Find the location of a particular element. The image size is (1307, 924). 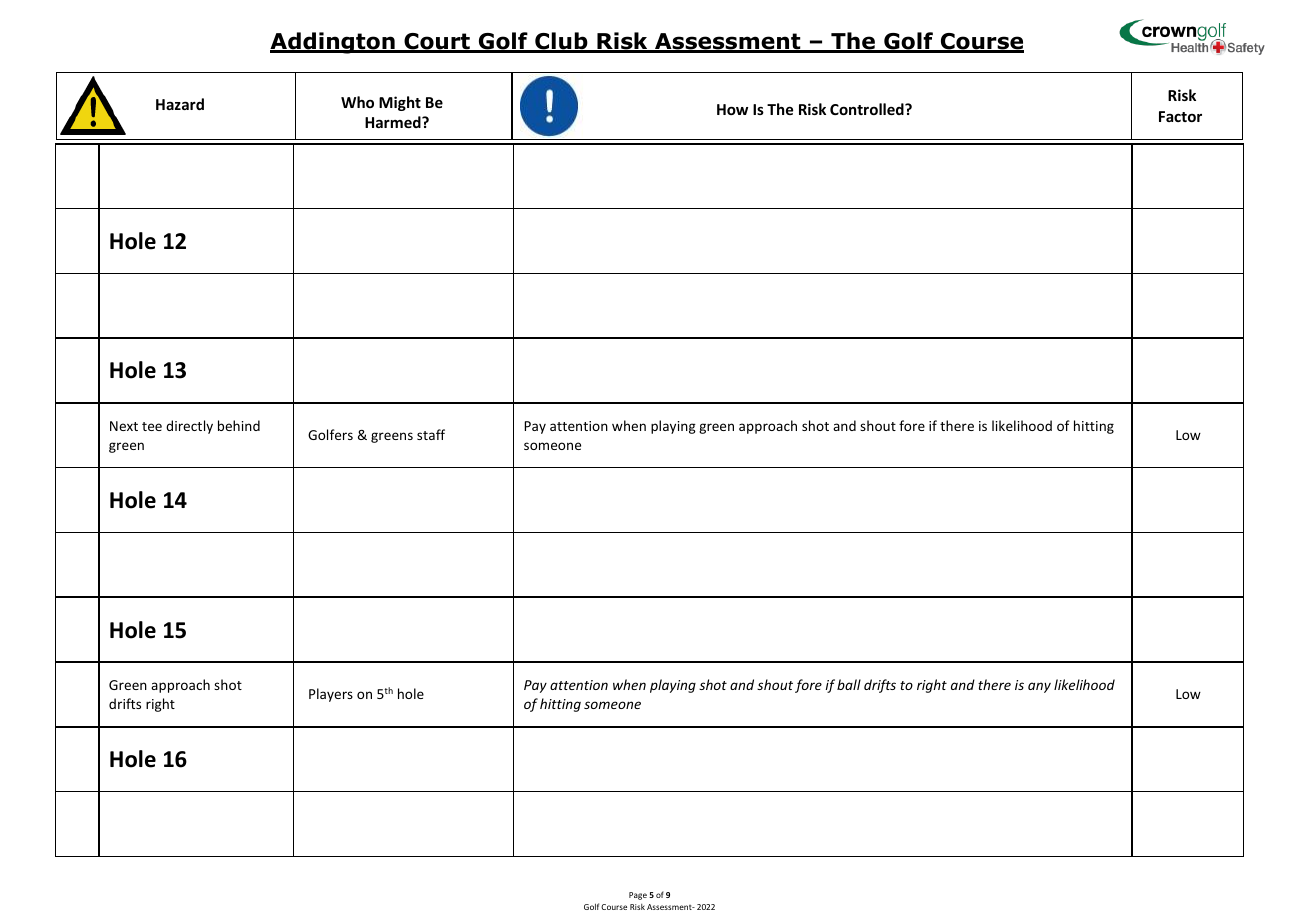

Club is located at coordinates (561, 42).
